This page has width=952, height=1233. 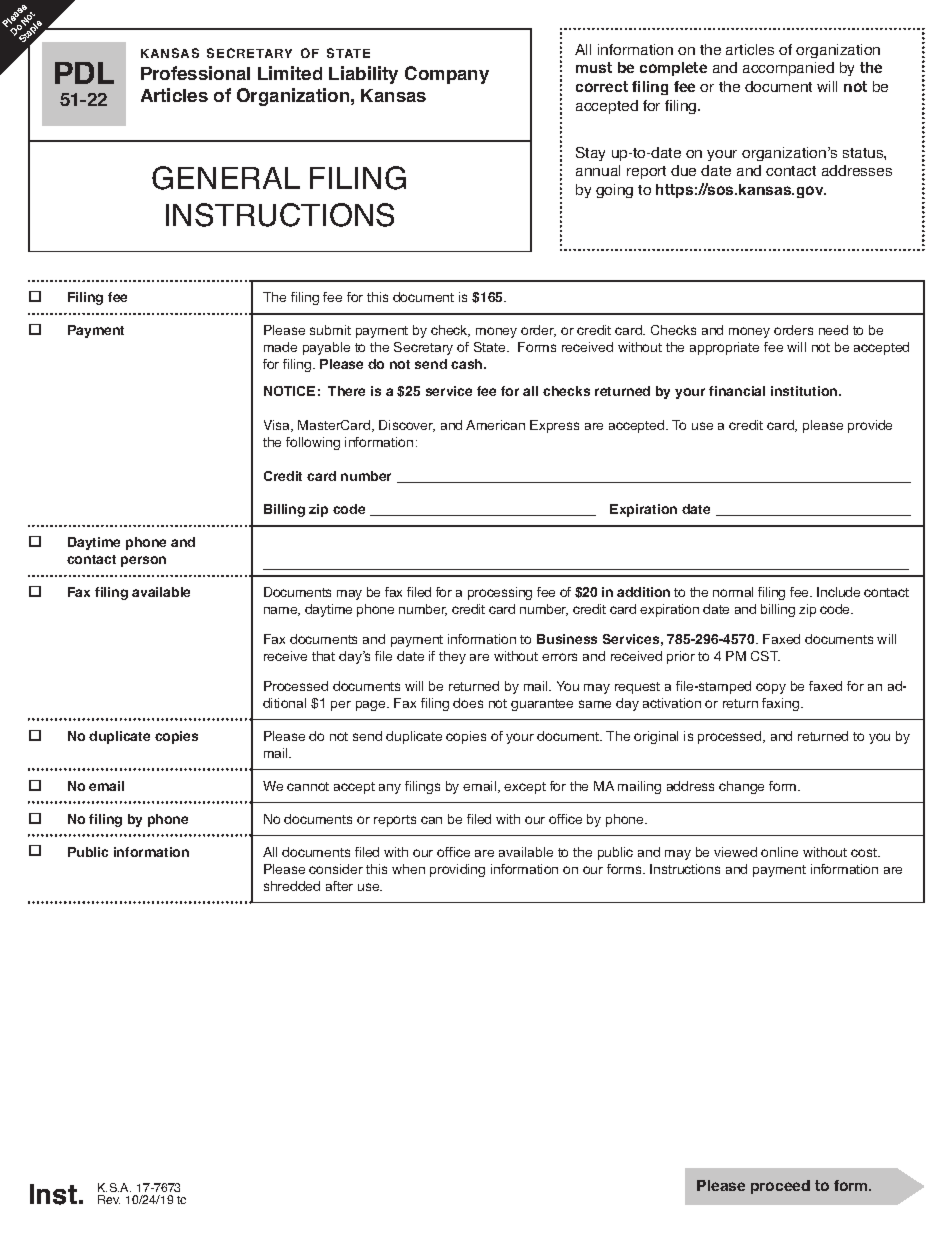 What do you see at coordinates (143, 561) in the page?
I see `person` at bounding box center [143, 561].
